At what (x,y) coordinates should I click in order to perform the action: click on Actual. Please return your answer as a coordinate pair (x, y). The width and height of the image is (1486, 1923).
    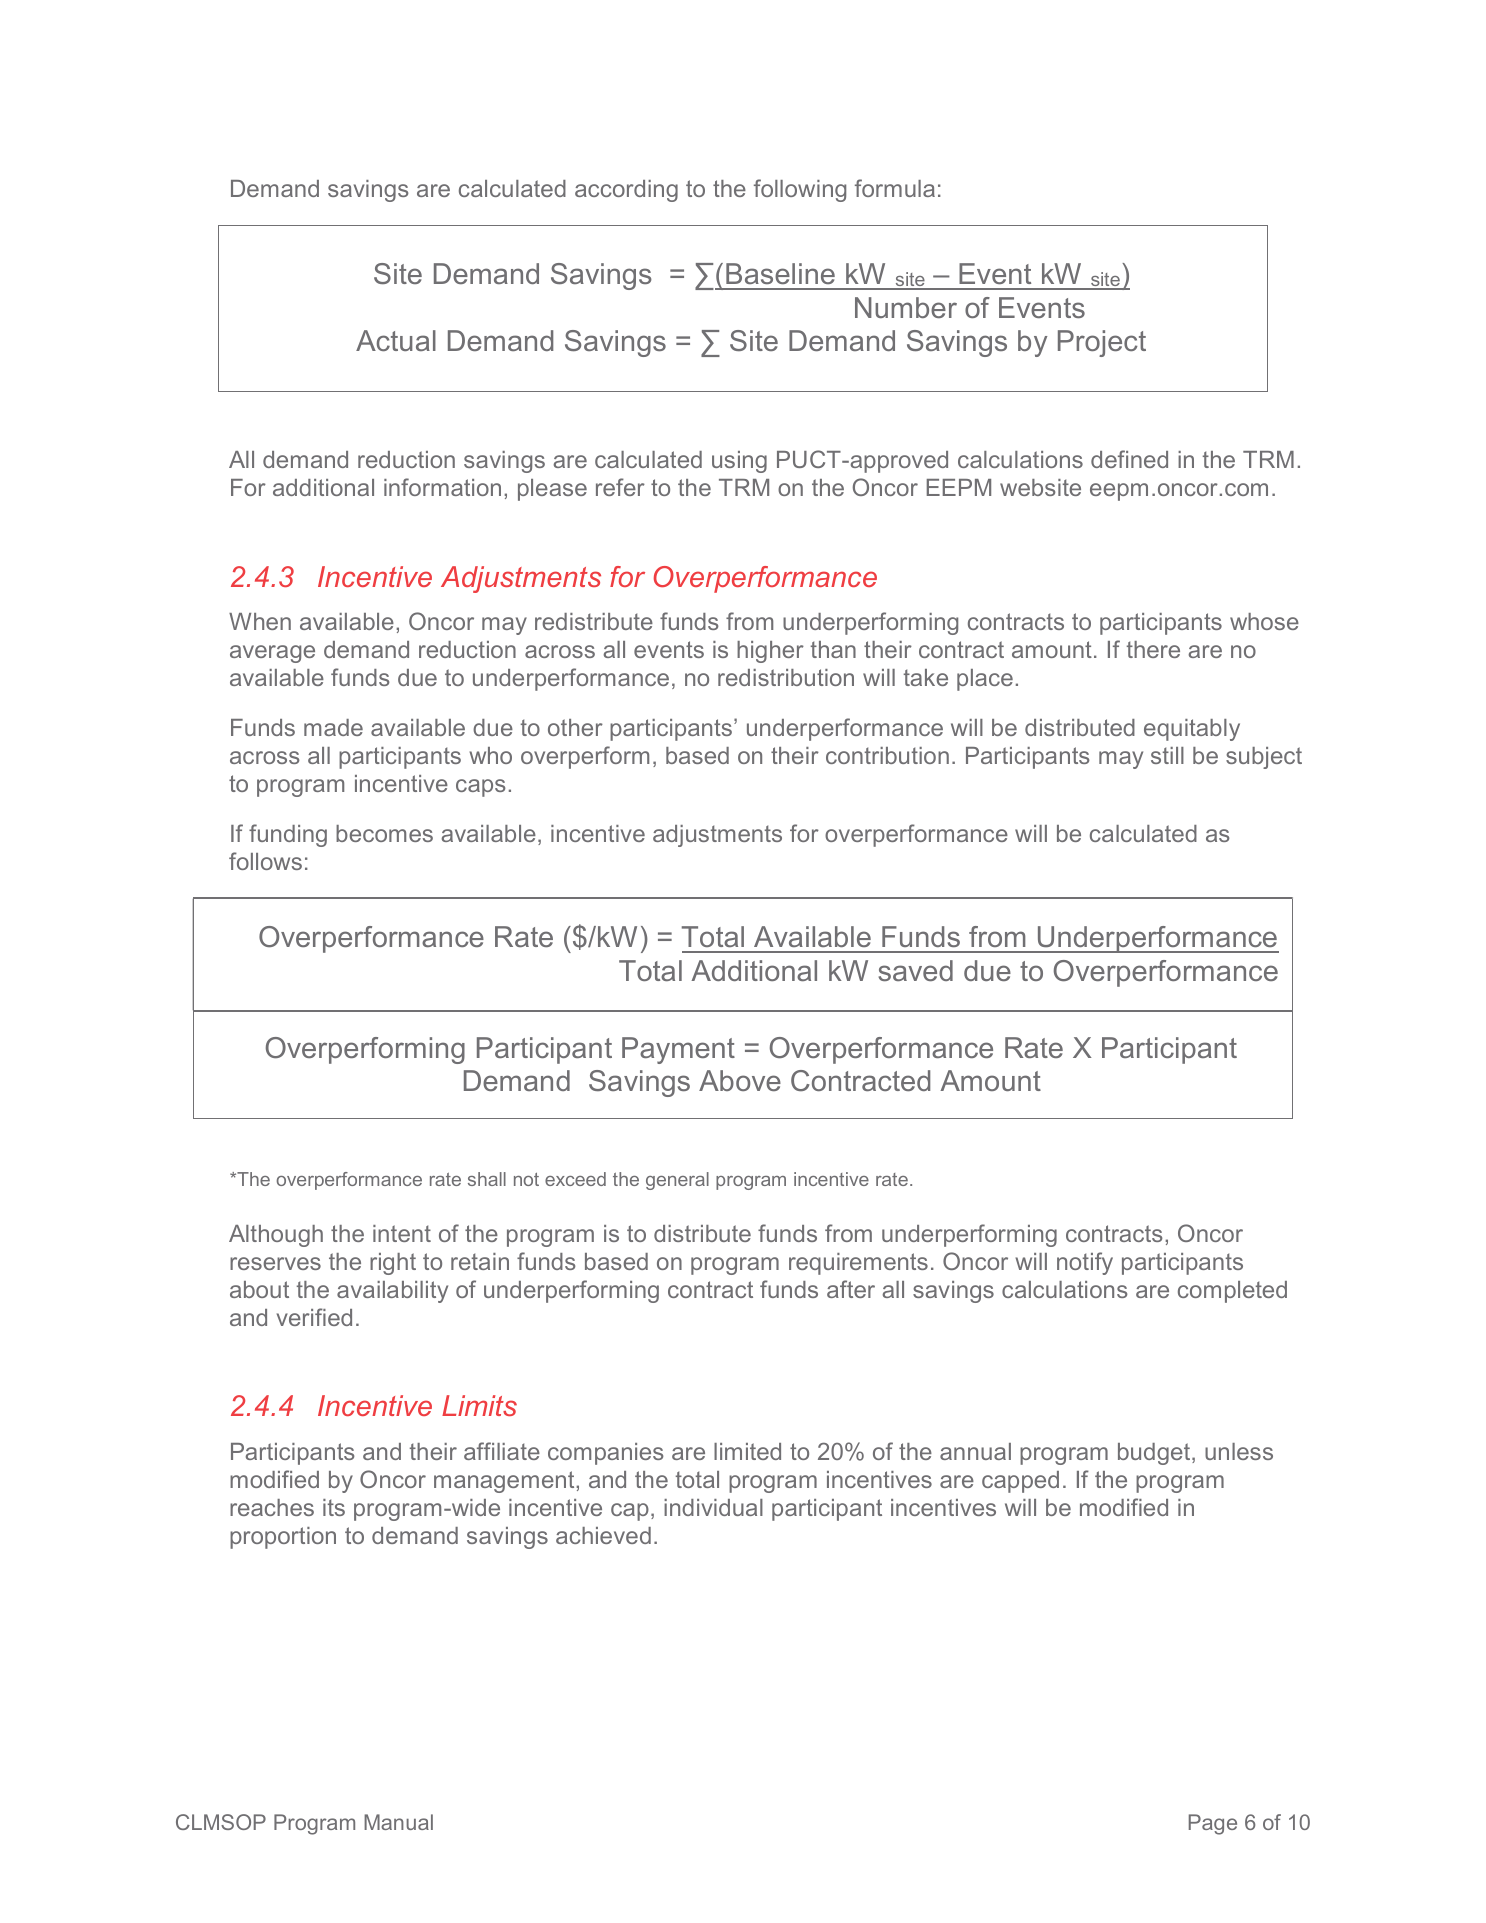
    Looking at the image, I should click on (396, 340).
